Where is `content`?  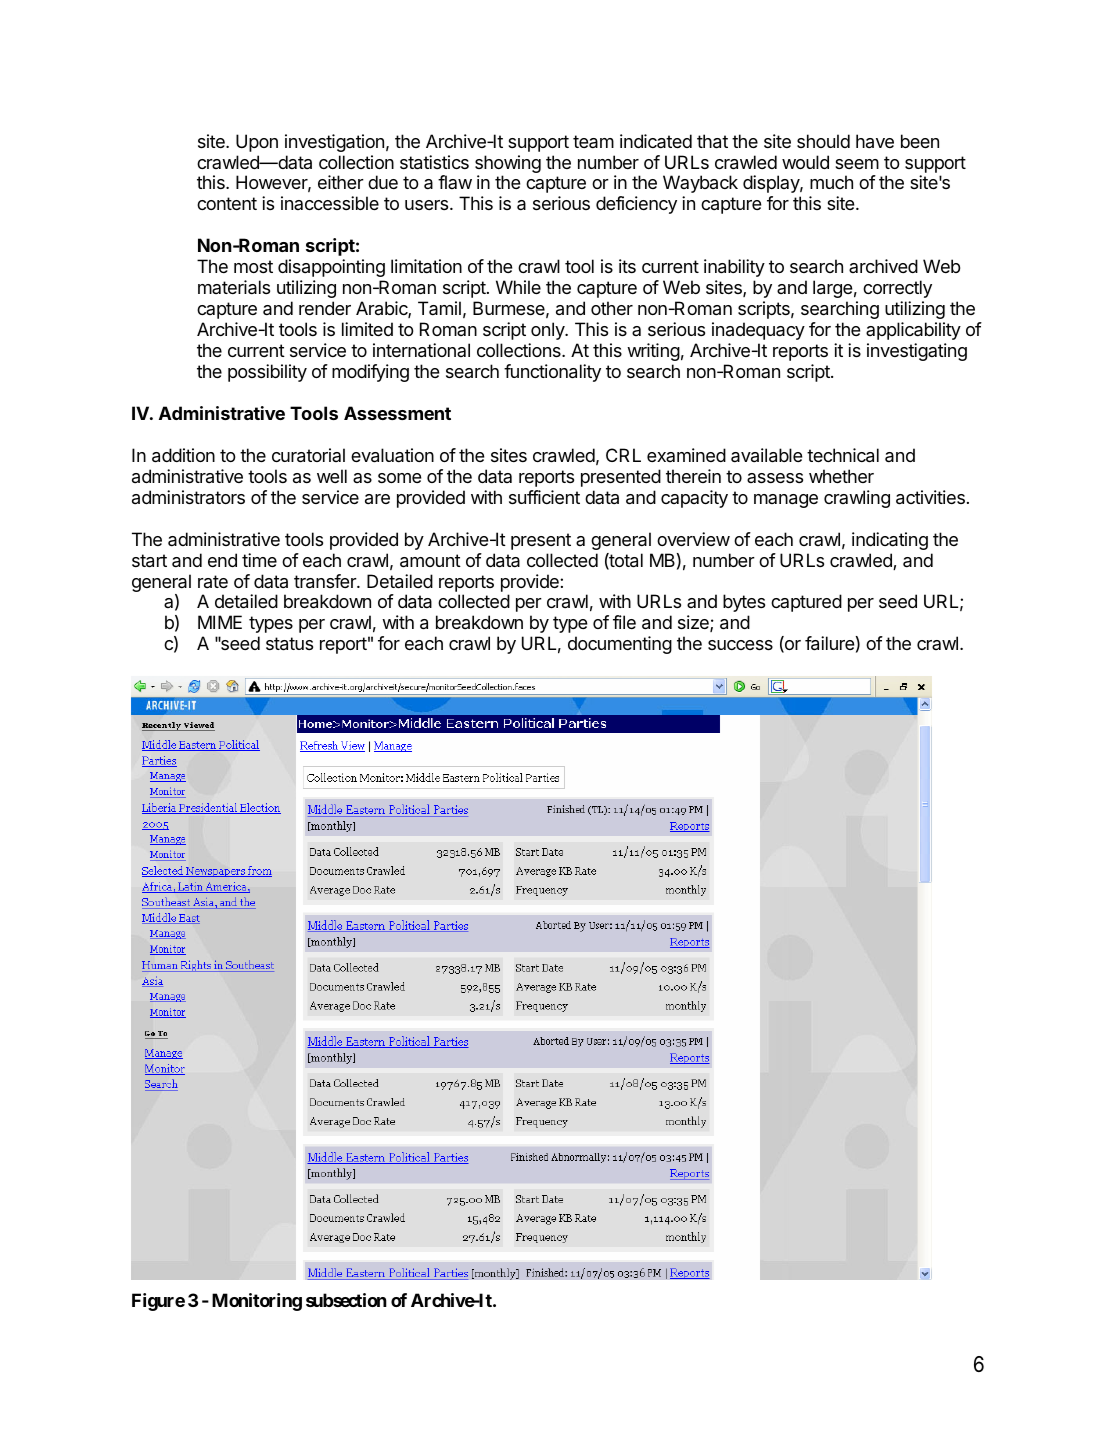 content is located at coordinates (227, 203).
